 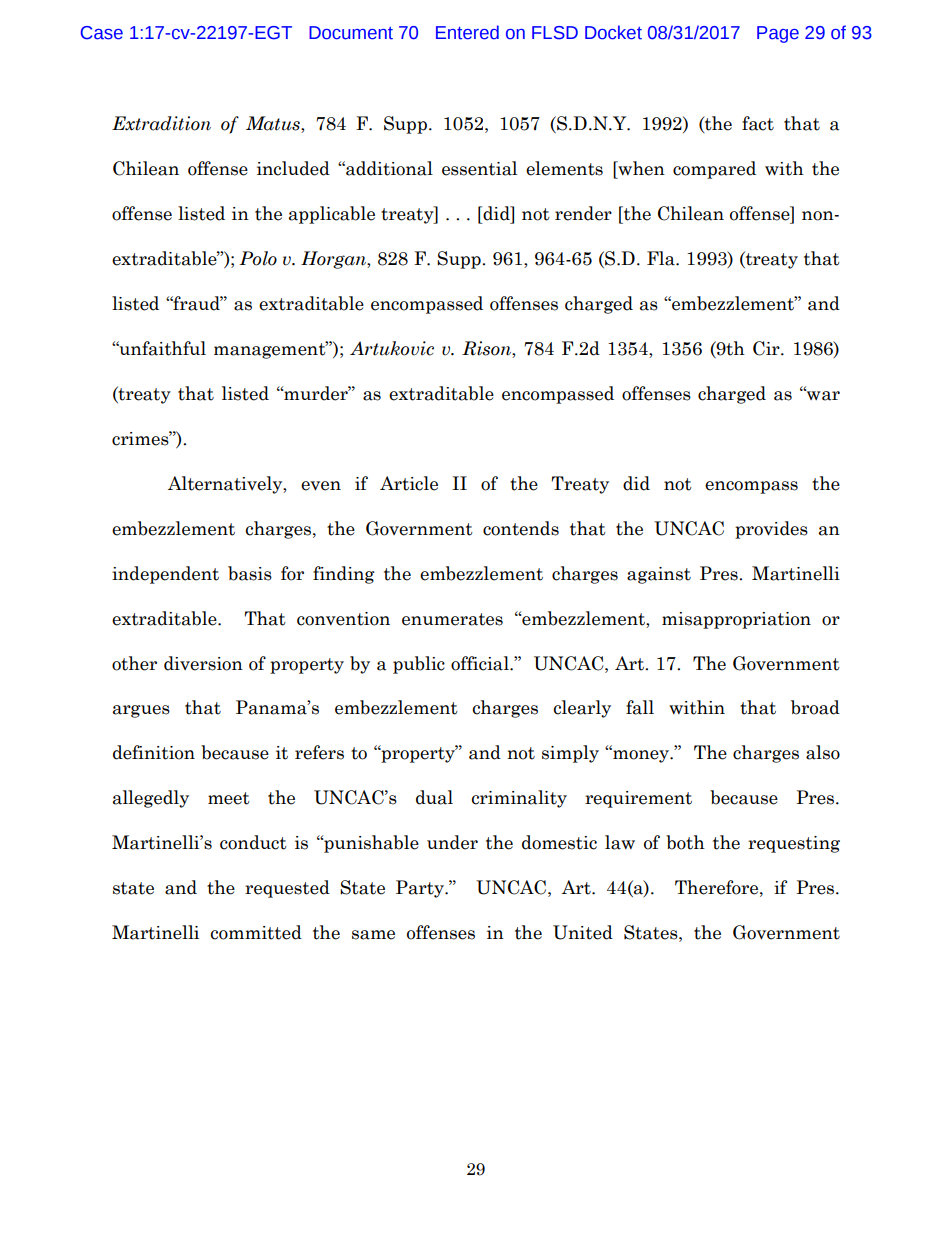 What do you see at coordinates (467, 32) in the screenshot?
I see `Entered` at bounding box center [467, 32].
